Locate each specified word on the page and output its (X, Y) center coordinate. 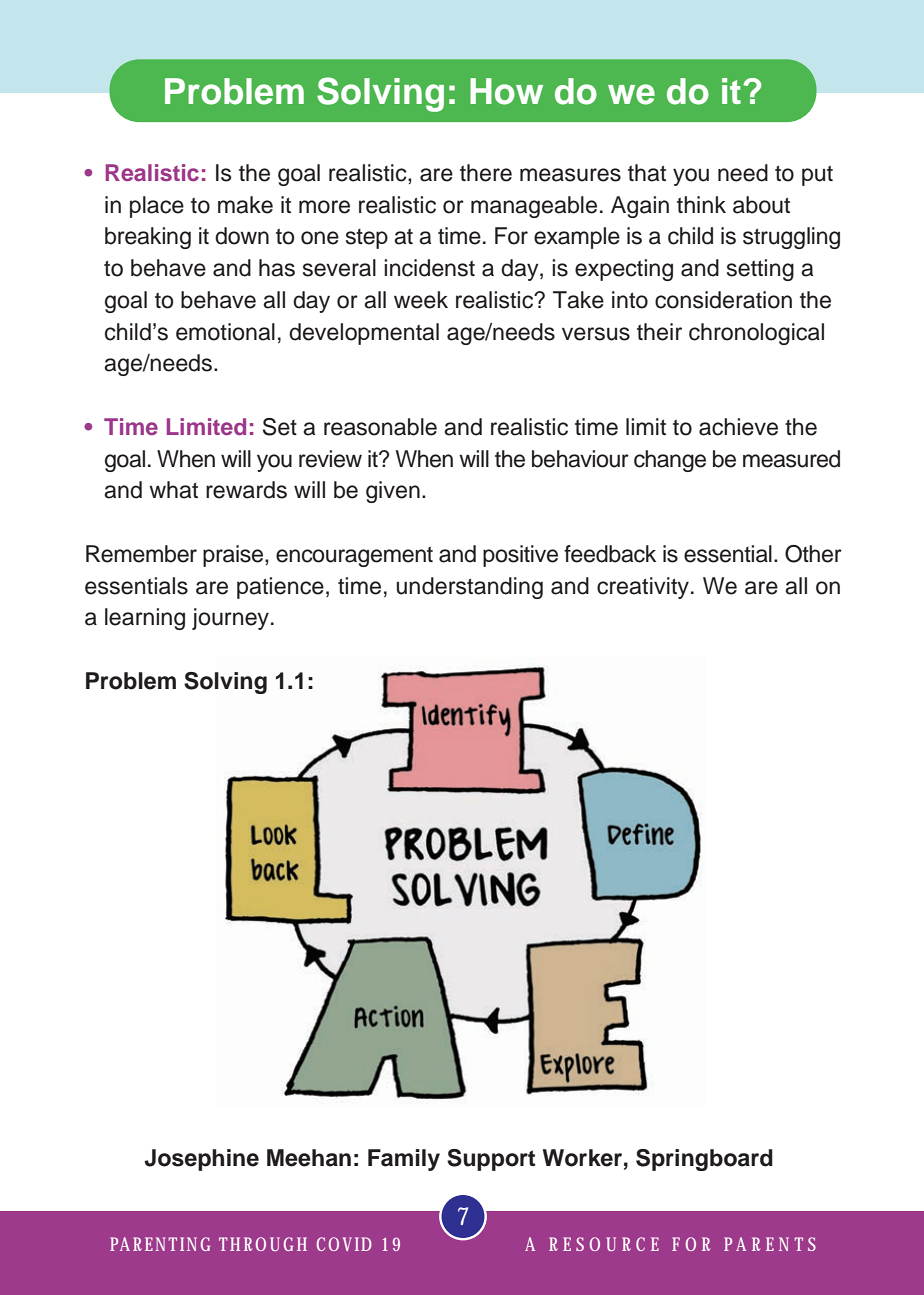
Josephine (201, 1160)
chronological (756, 334)
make (245, 205)
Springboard (704, 1160)
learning (145, 619)
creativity (643, 588)
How (506, 91)
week (421, 300)
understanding (470, 588)
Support (491, 1160)
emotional (225, 332)
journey (230, 619)
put (817, 175)
